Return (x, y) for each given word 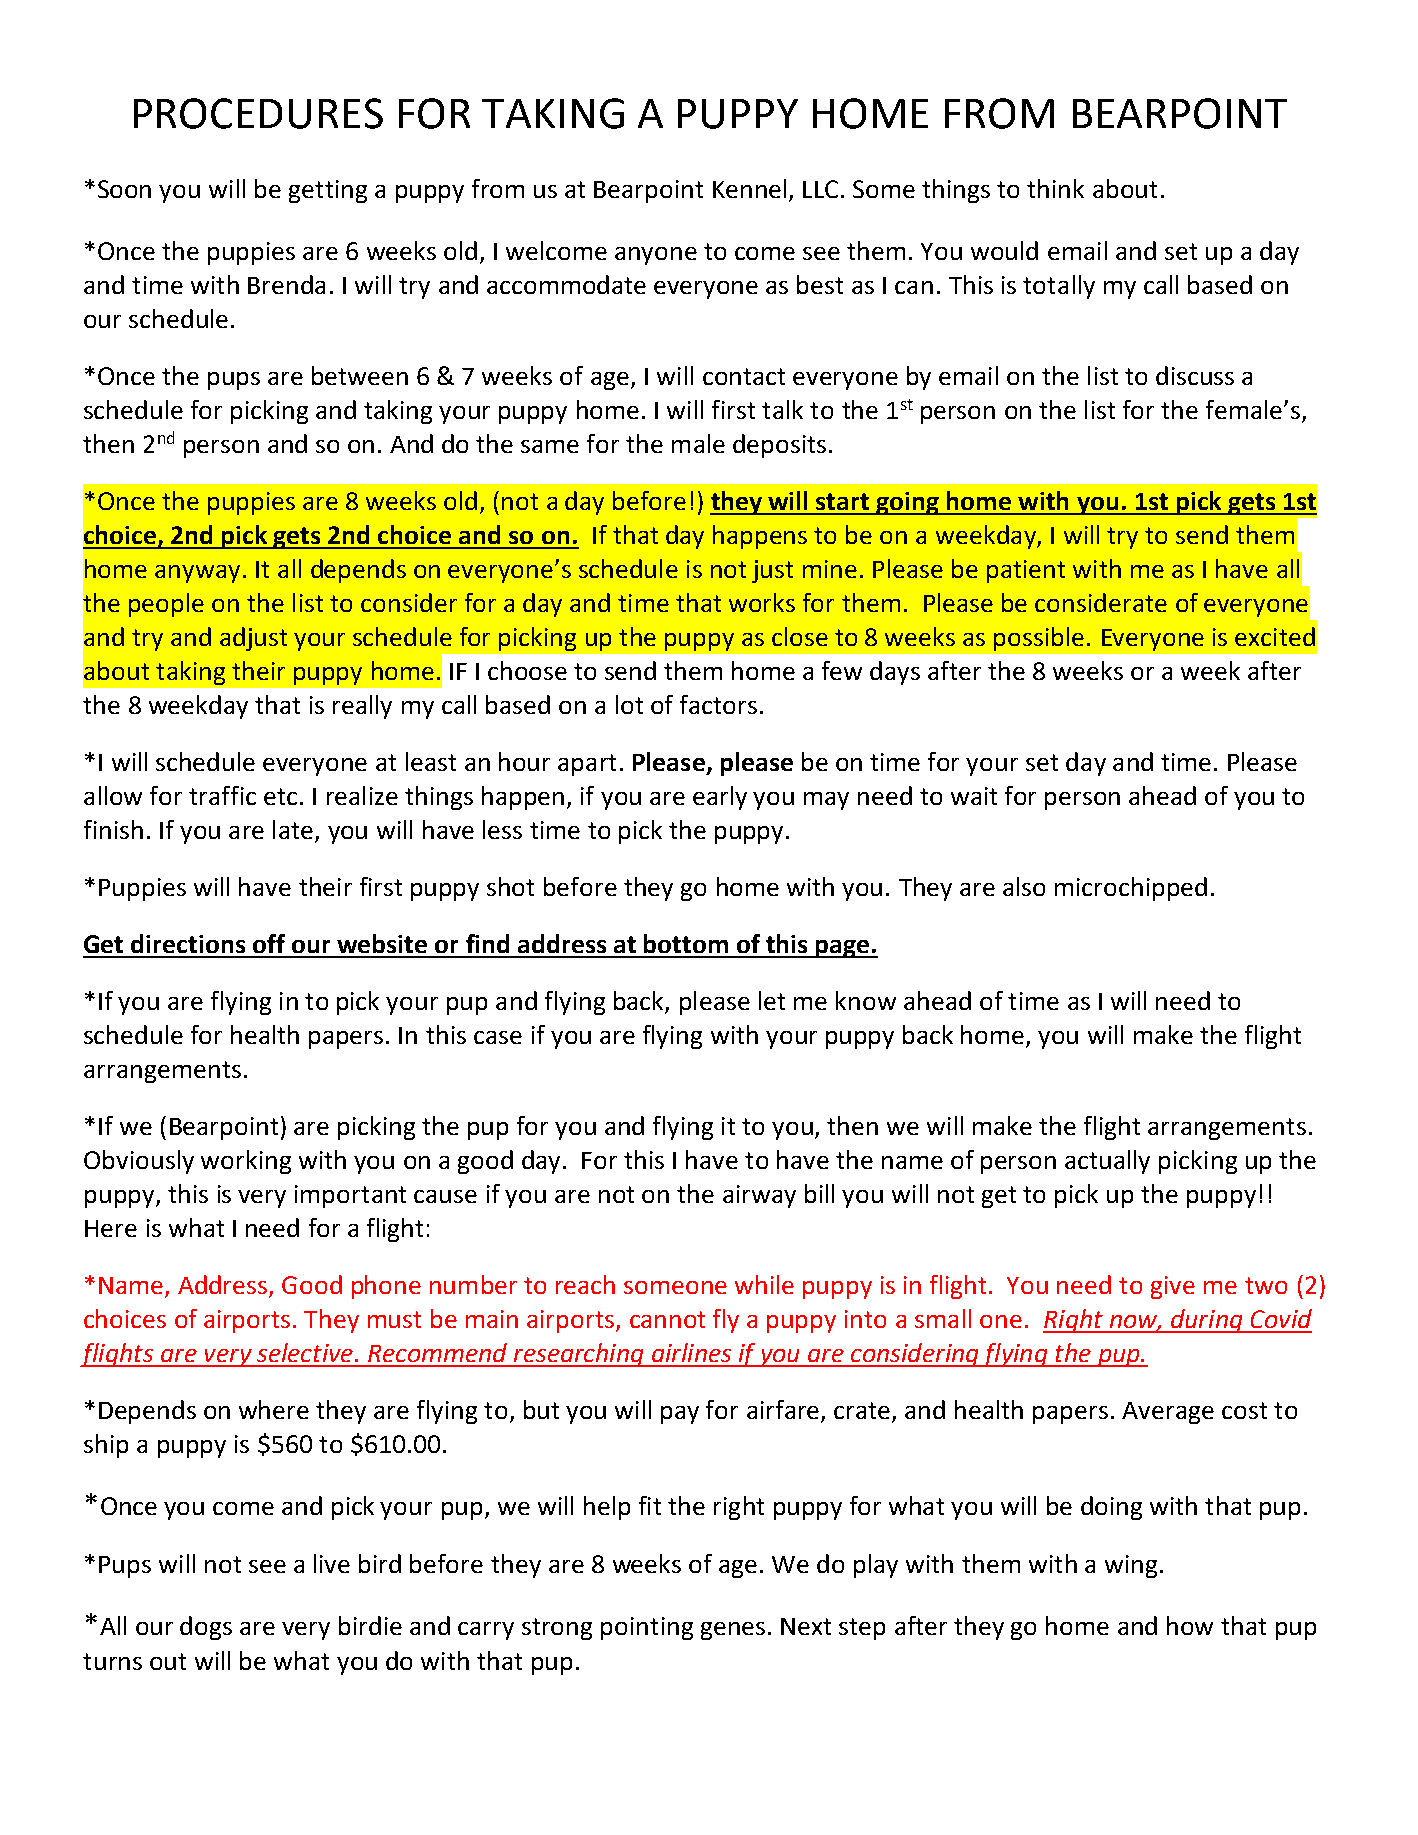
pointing (647, 1628)
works (762, 602)
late (293, 829)
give (1173, 1287)
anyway (199, 574)
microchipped (1131, 889)
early (720, 798)
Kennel (749, 188)
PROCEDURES (258, 113)
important (350, 1196)
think (1055, 188)
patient (1026, 571)
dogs (206, 1628)
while (764, 1284)
